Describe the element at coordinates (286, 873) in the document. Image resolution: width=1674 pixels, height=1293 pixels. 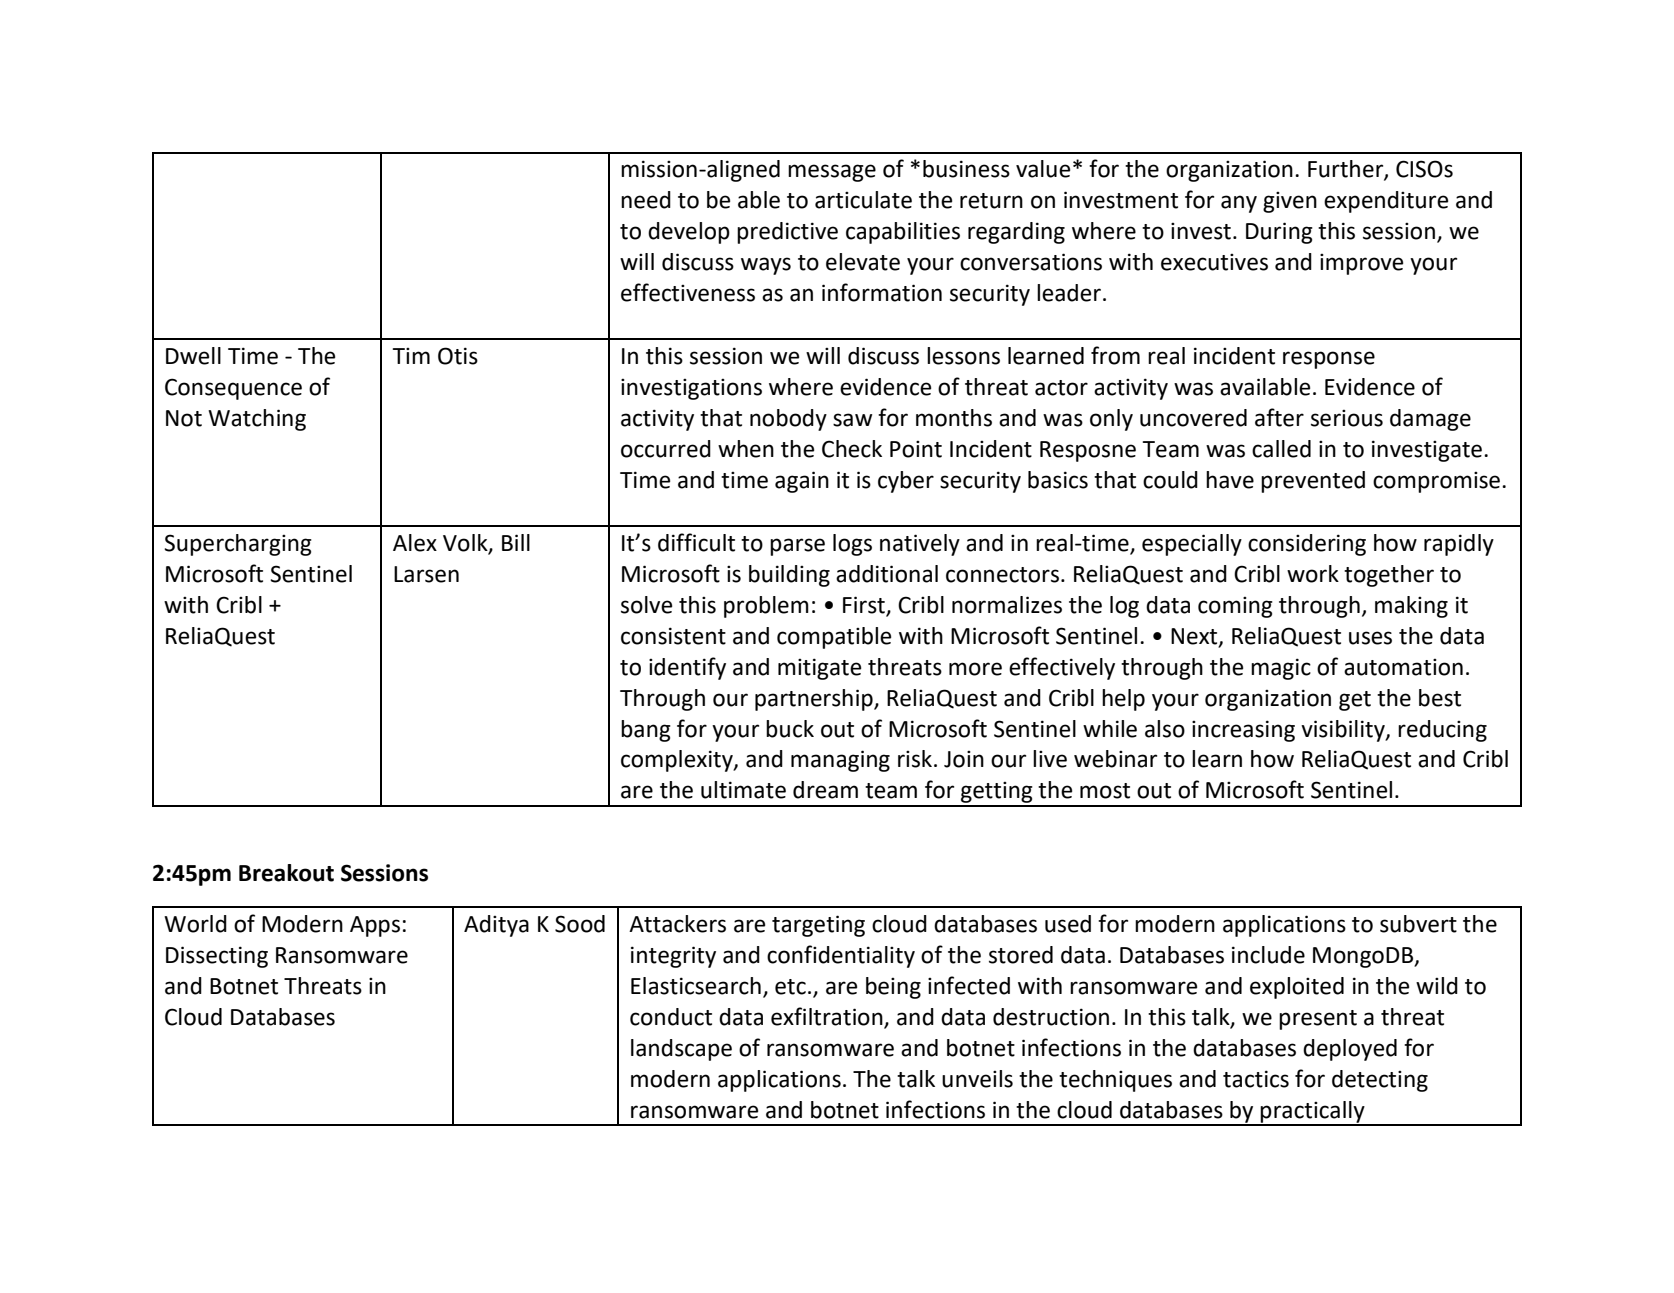
I see `Breakout` at that location.
